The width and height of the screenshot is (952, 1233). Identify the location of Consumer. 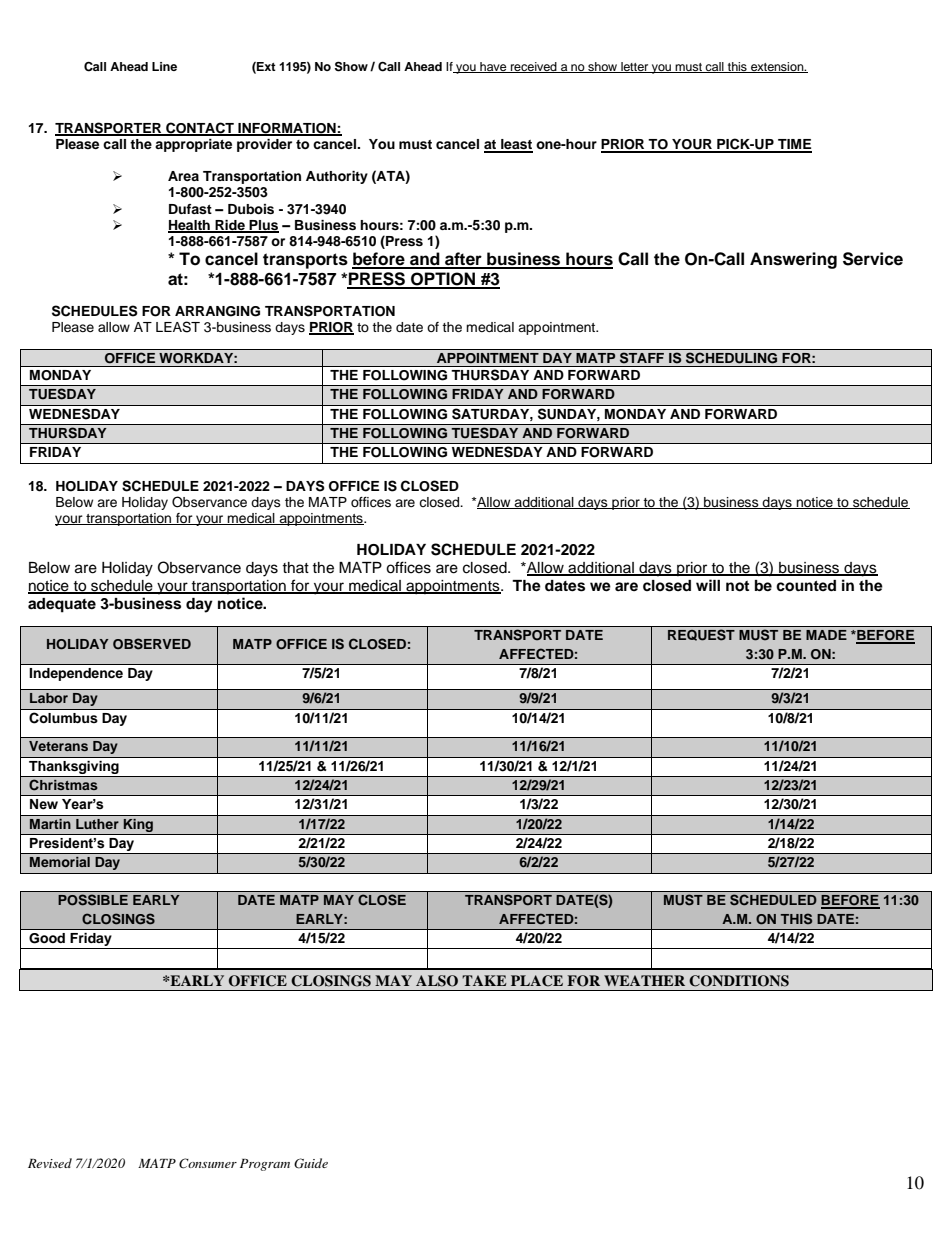
(208, 1163).
